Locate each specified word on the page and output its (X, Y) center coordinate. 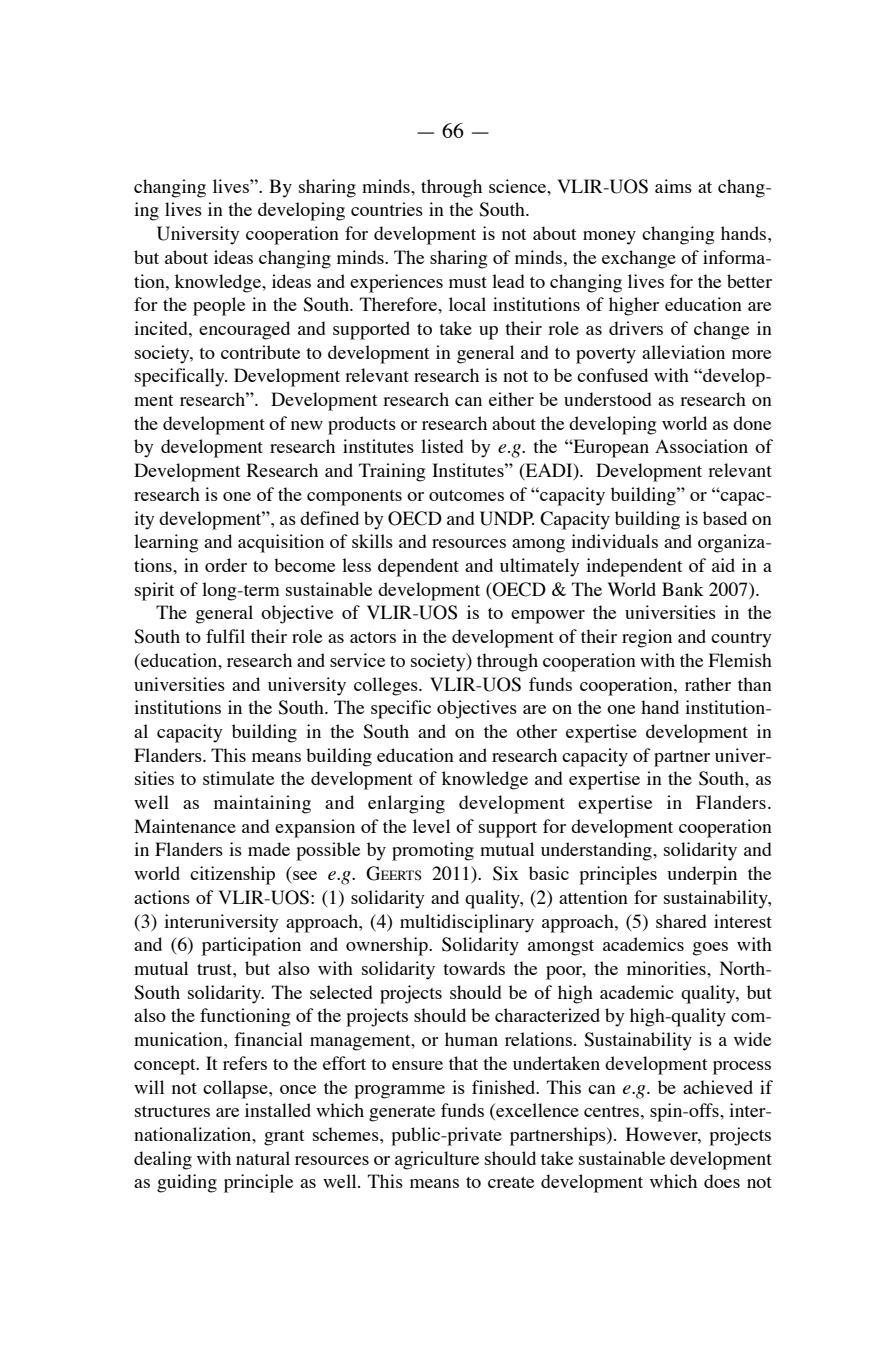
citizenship (232, 875)
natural (263, 1158)
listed (442, 446)
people (219, 306)
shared (681, 921)
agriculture (437, 1160)
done (752, 423)
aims (673, 186)
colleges (387, 686)
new (307, 425)
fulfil (225, 636)
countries (387, 209)
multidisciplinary (467, 923)
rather (708, 684)
